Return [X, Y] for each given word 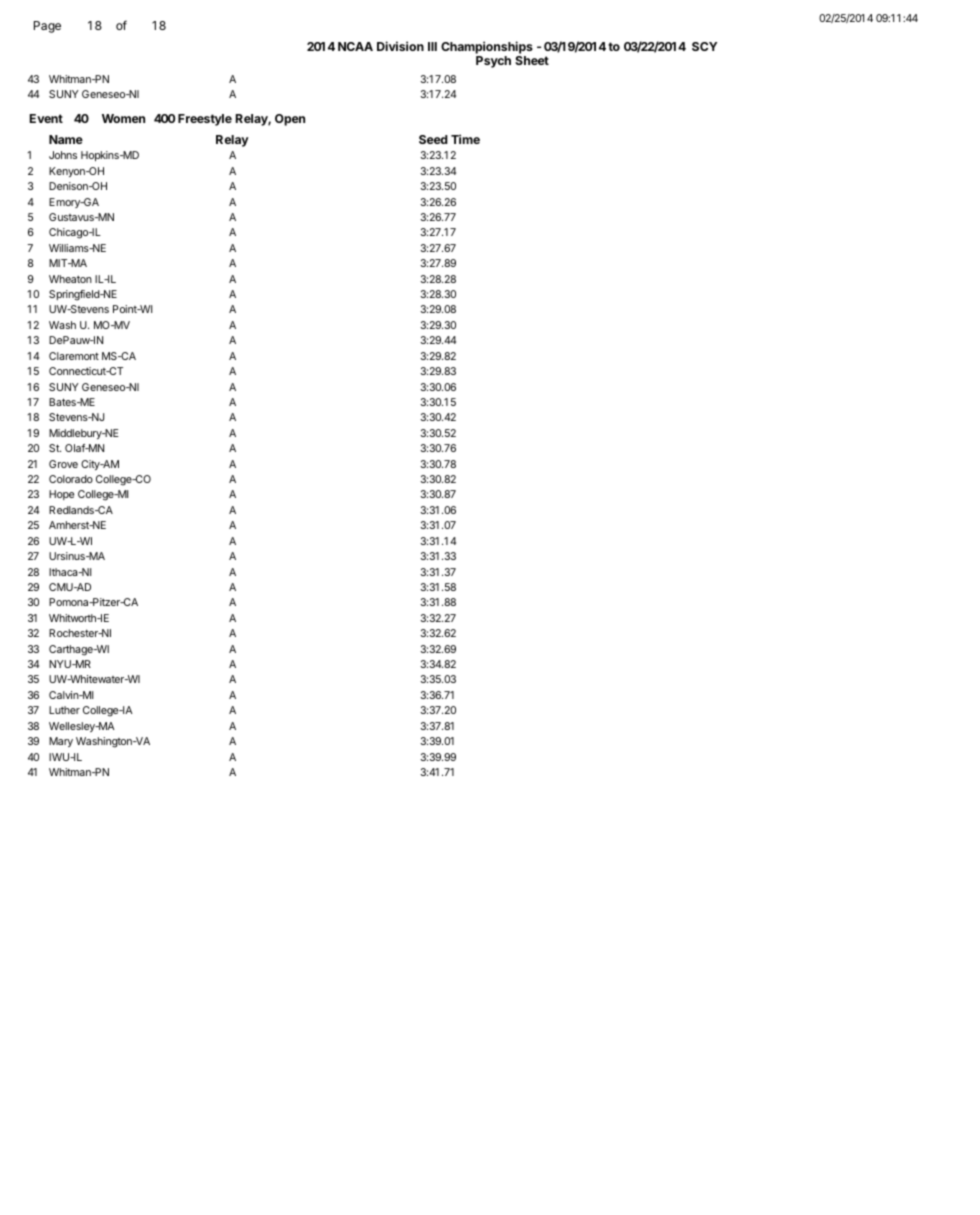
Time [465, 139]
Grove [63, 464]
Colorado [71, 479]
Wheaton [70, 279]
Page [47, 27]
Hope [61, 495]
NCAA [355, 46]
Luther [64, 710]
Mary [61, 742]
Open [290, 120]
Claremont [74, 356]
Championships [487, 49]
